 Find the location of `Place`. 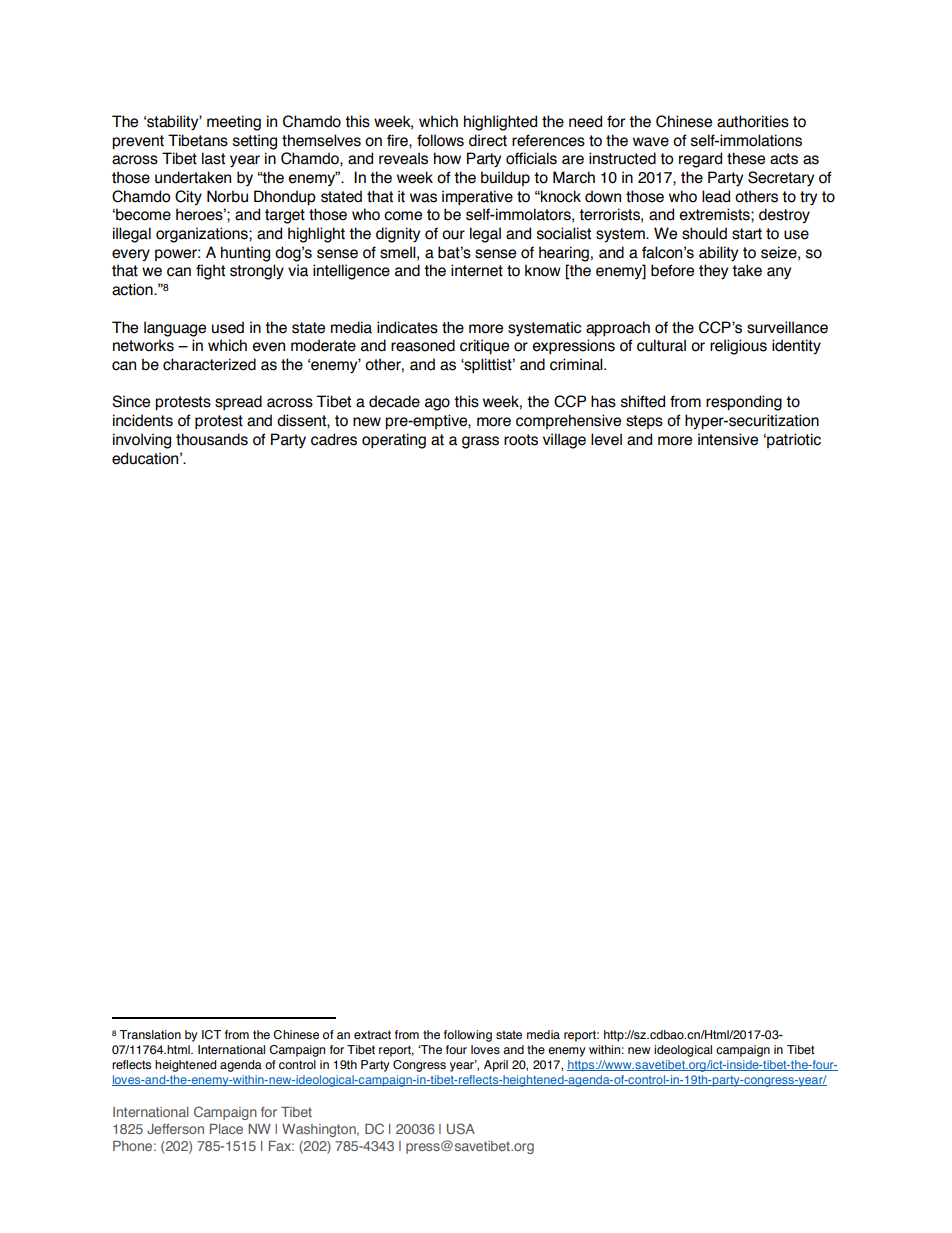

Place is located at coordinates (226, 1129).
